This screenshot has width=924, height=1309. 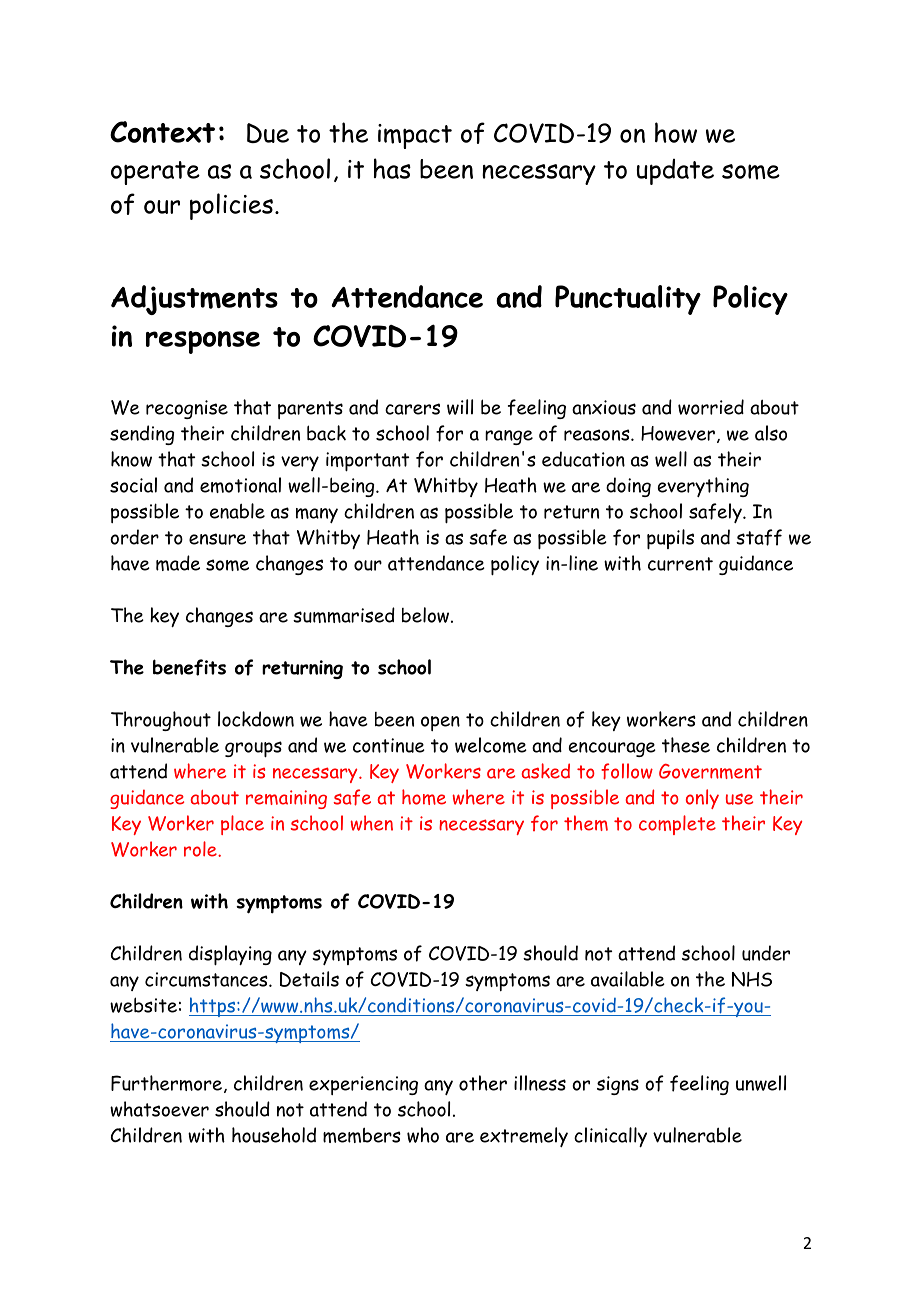 I want to click on complete, so click(x=677, y=825).
